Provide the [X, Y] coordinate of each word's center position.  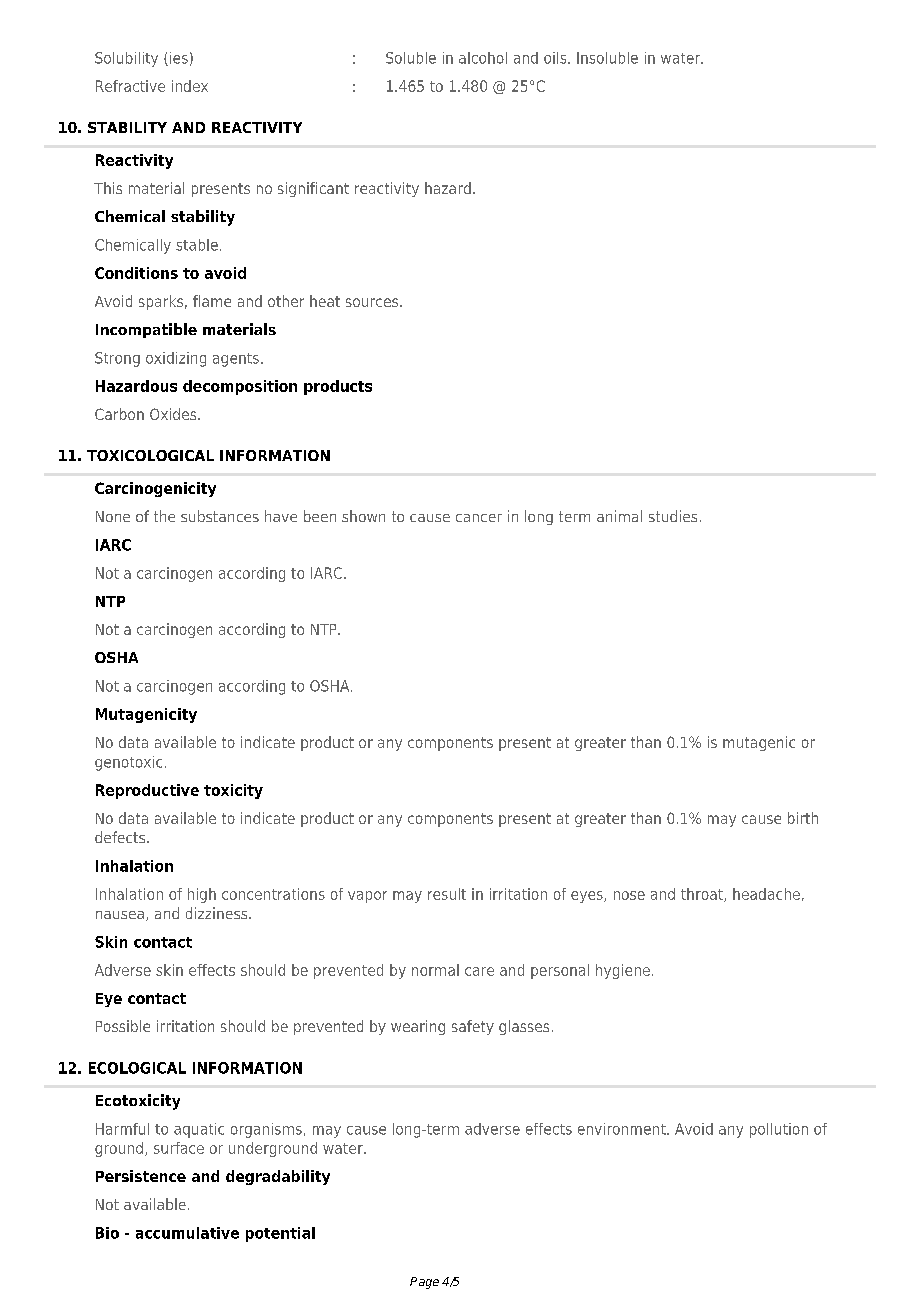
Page [424, 1283]
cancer [479, 518]
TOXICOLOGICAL [150, 455]
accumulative [187, 1233]
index [190, 86]
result [447, 894]
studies [673, 516]
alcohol [483, 58]
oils [556, 58]
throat [703, 895]
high [202, 895]
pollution [779, 1130]
